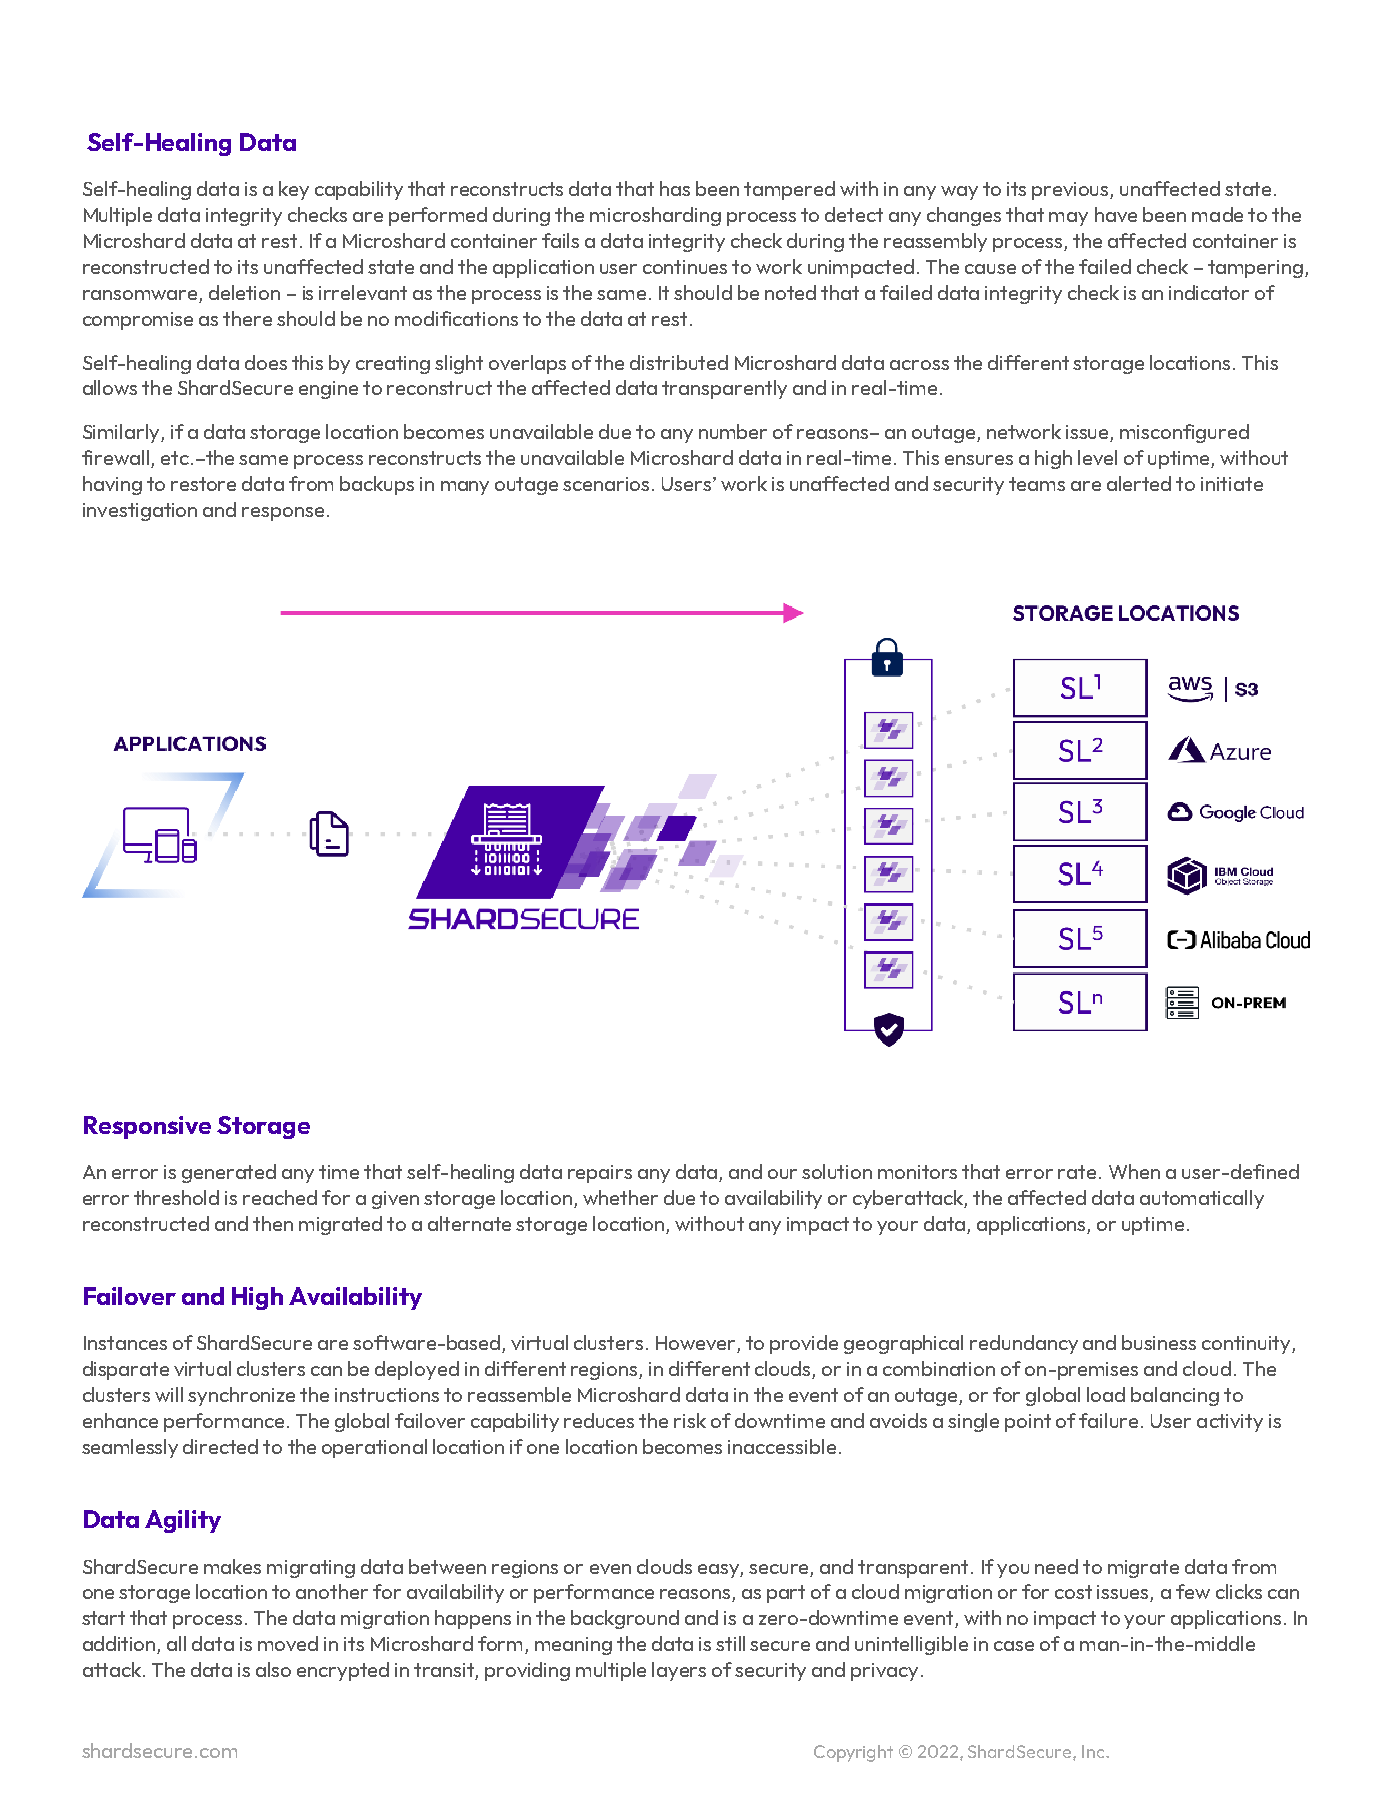 This screenshot has height=1804, width=1394. Describe the element at coordinates (147, 1127) in the screenshot. I see `Responsive` at that location.
